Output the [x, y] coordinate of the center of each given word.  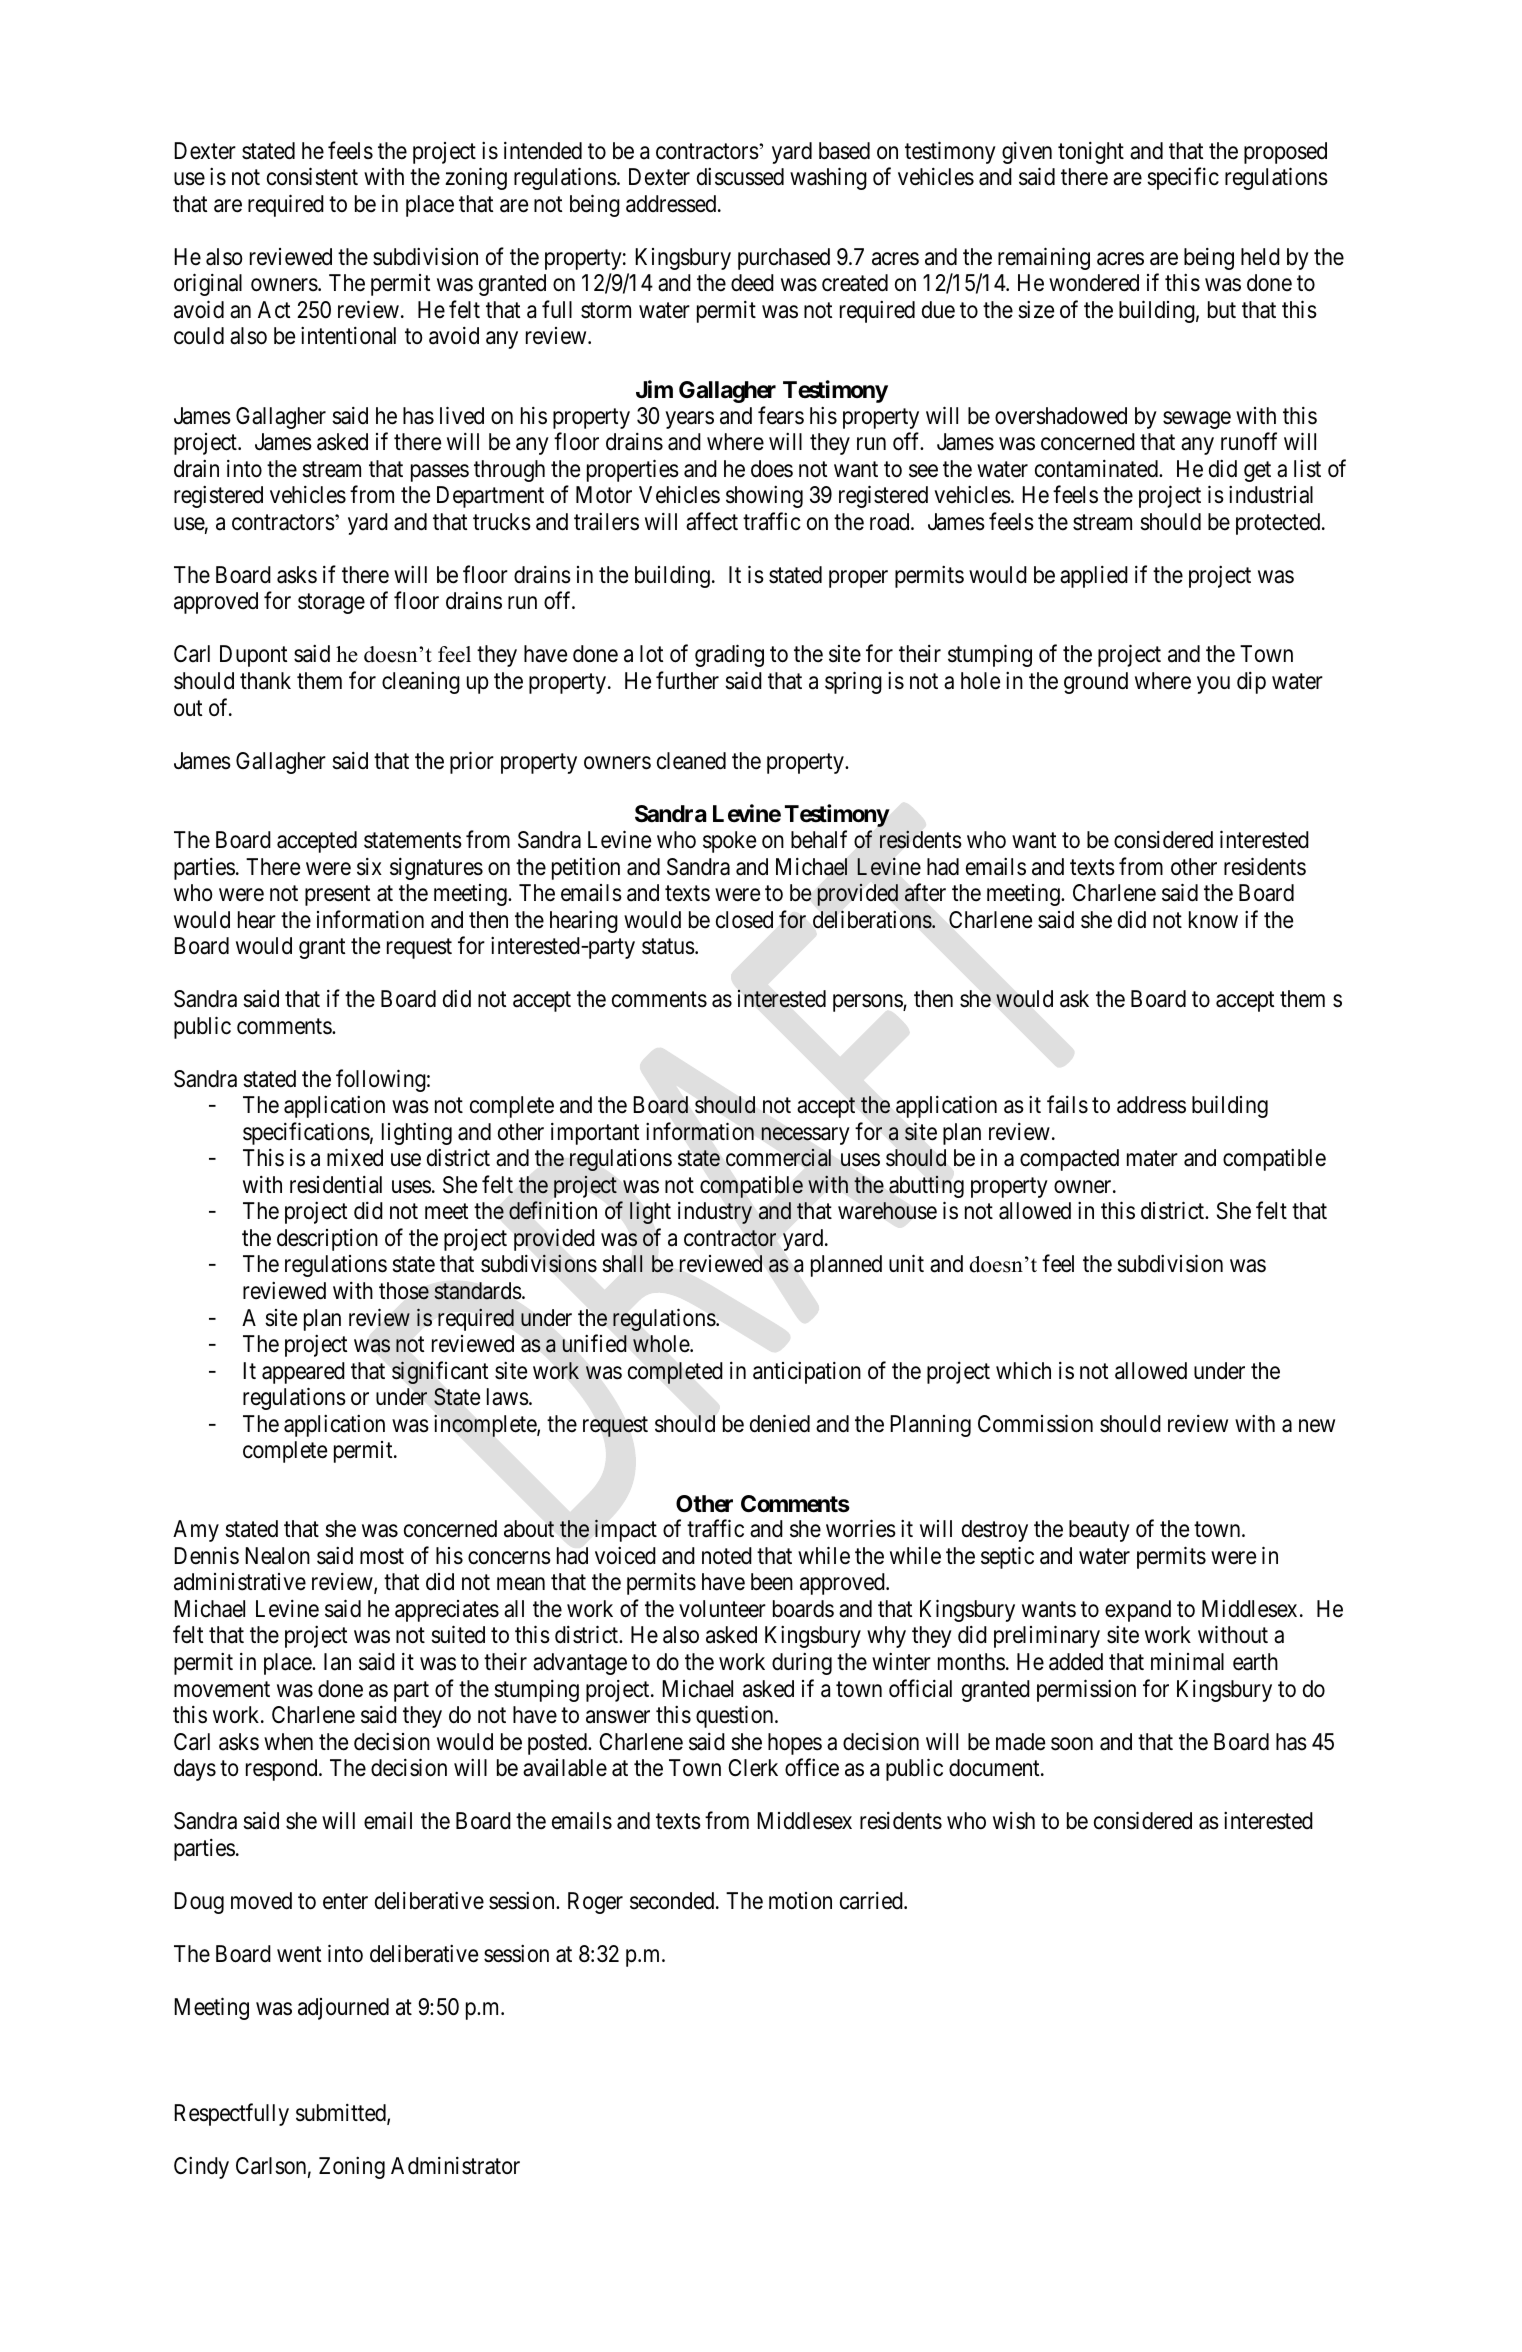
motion [800, 1901]
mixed [355, 1158]
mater [1152, 1159]
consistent [312, 176]
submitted [342, 2114]
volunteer [722, 1609]
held [1260, 257]
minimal [1187, 1662]
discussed [740, 176]
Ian [337, 1662]
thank [265, 681]
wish [1014, 1821]
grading [729, 656]
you [1213, 685]
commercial [778, 1158]
